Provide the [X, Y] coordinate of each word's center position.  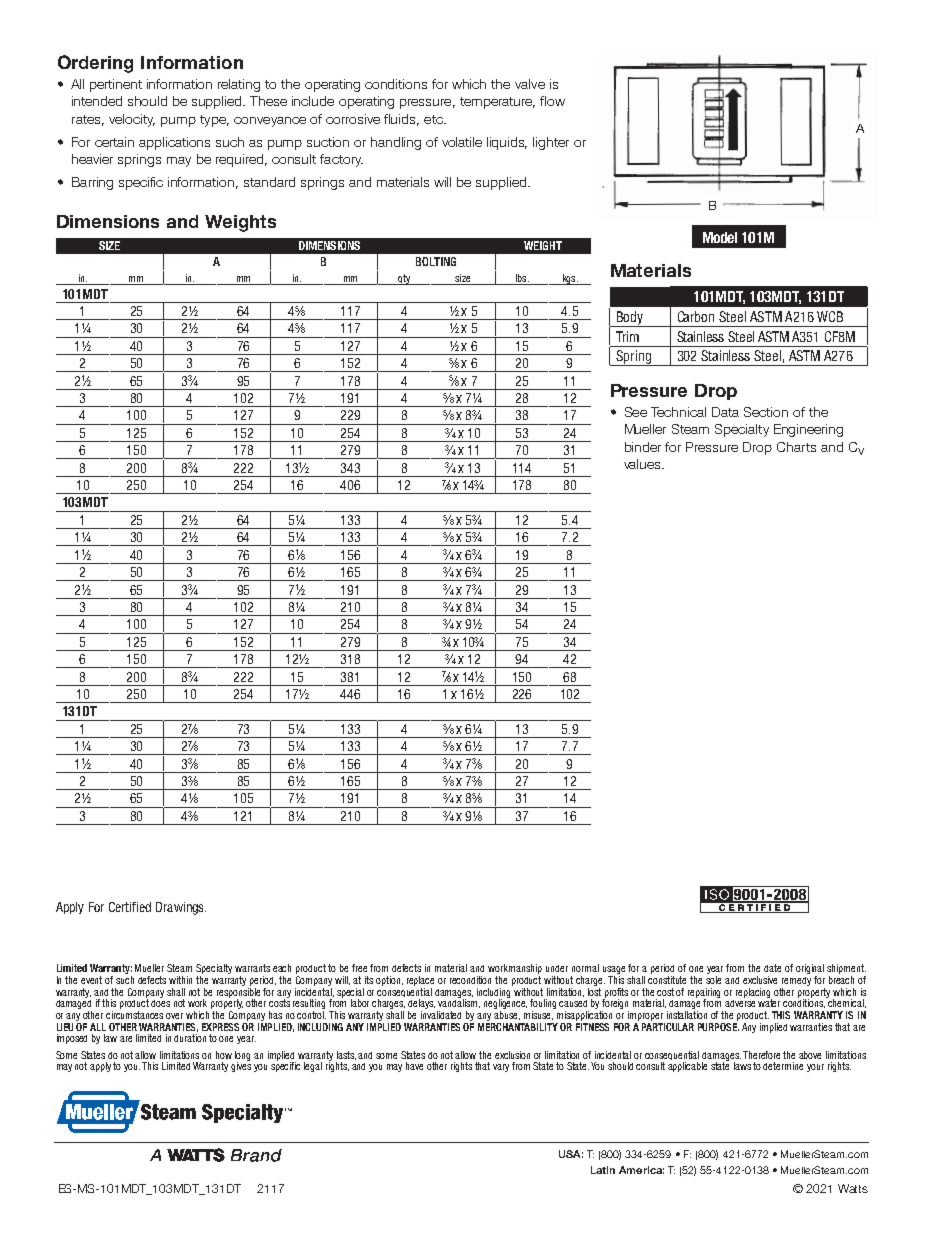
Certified [130, 907]
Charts [796, 447]
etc [434, 119]
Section [766, 412]
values [643, 464]
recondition [470, 980]
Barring [92, 183]
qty [404, 279]
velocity [132, 120]
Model [720, 237]
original [810, 970]
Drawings [181, 908]
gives [241, 1066]
